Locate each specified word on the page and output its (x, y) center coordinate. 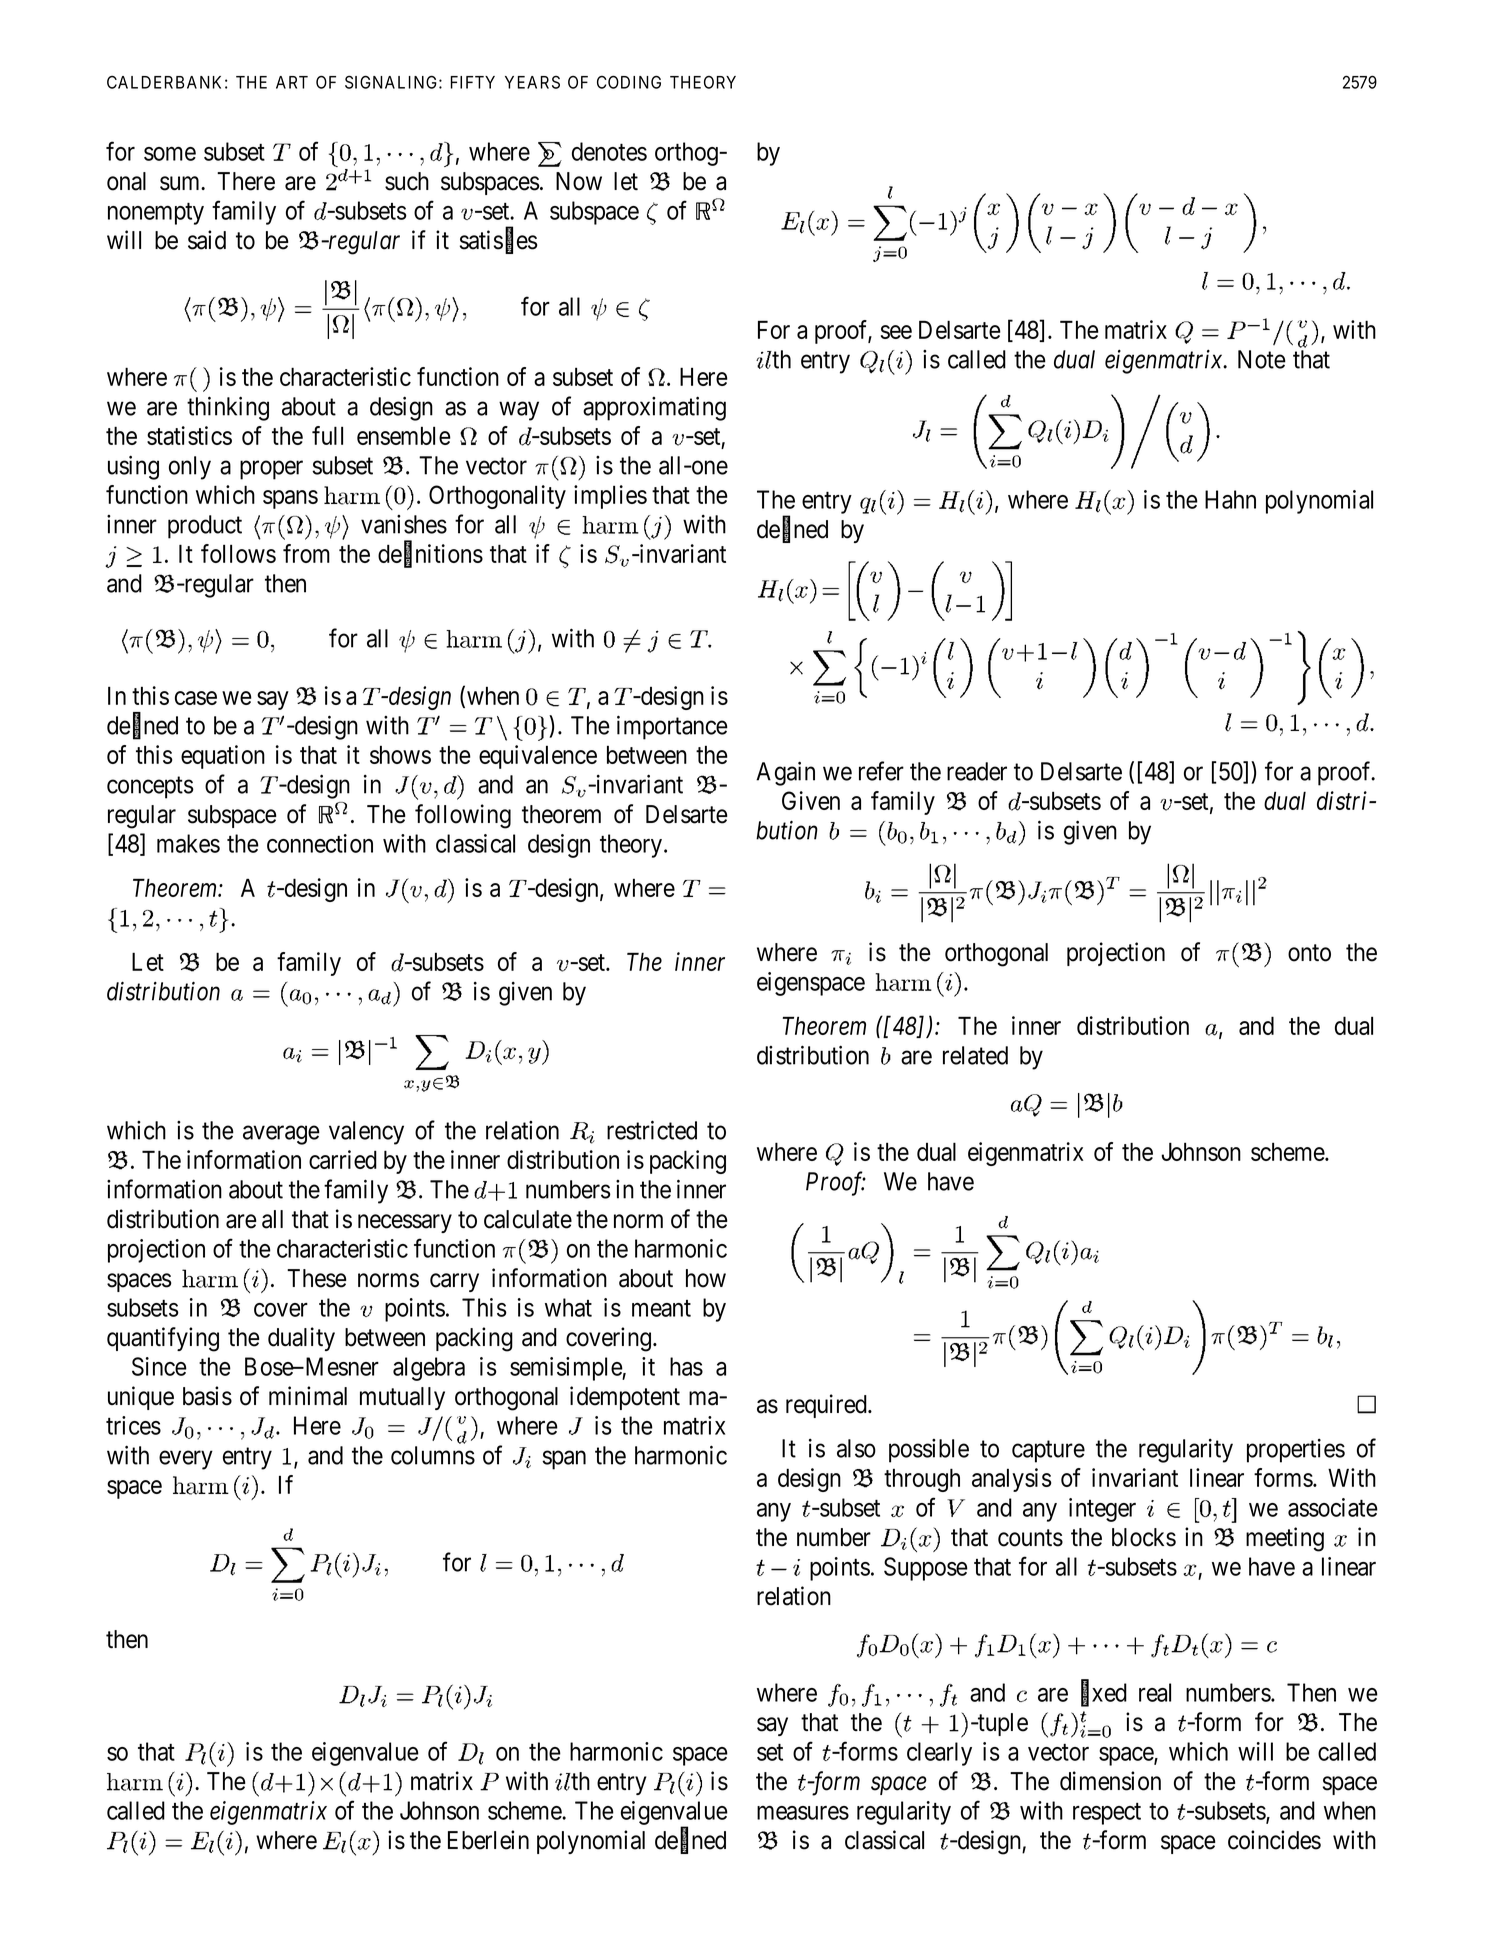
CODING (629, 82)
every (186, 1460)
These (316, 1278)
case (196, 698)
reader (977, 771)
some (170, 154)
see (896, 332)
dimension (1110, 1781)
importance (672, 727)
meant (661, 1308)
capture (1048, 1452)
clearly (939, 1754)
